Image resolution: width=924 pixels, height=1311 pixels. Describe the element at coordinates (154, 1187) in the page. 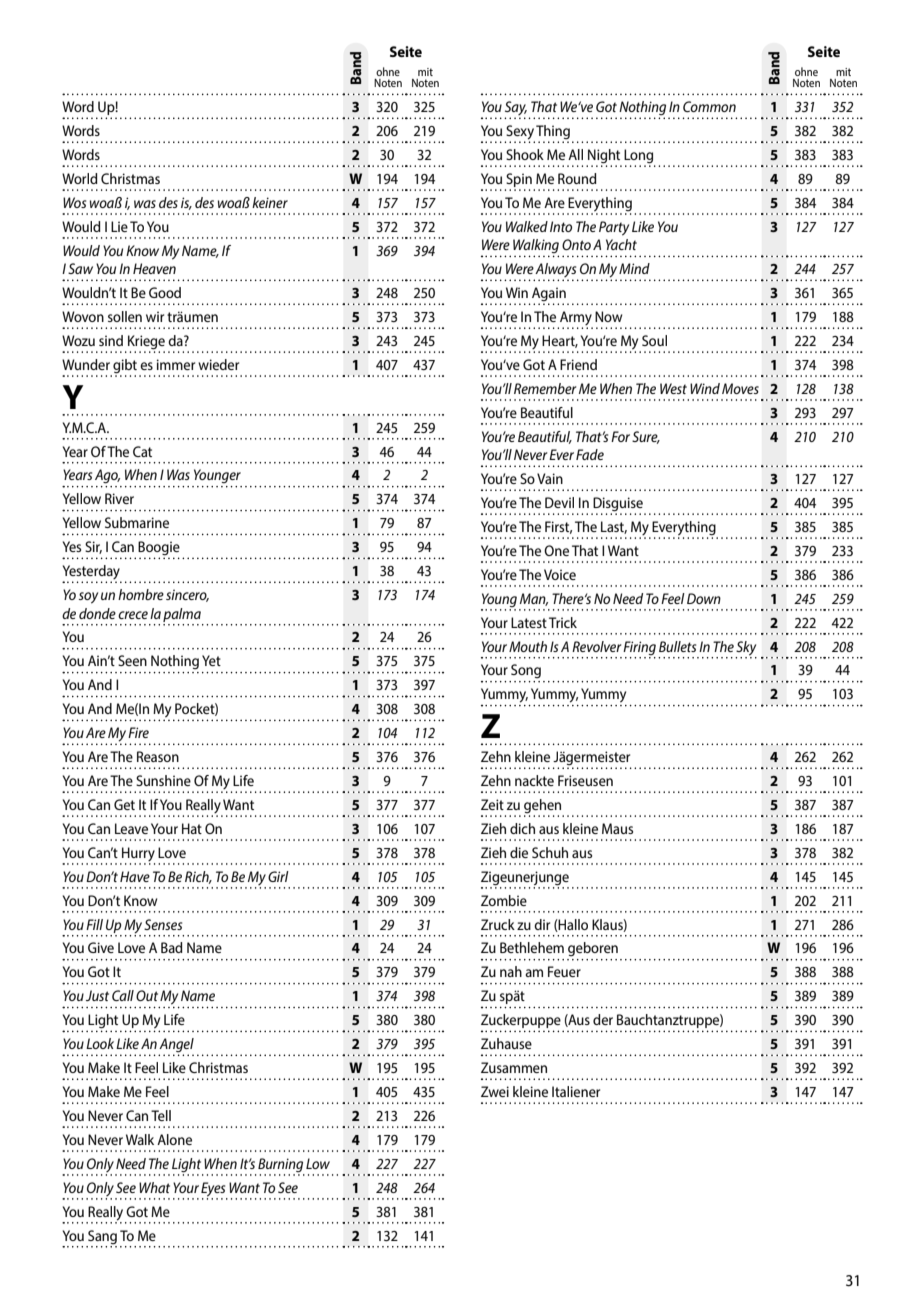

I see `What` at that location.
